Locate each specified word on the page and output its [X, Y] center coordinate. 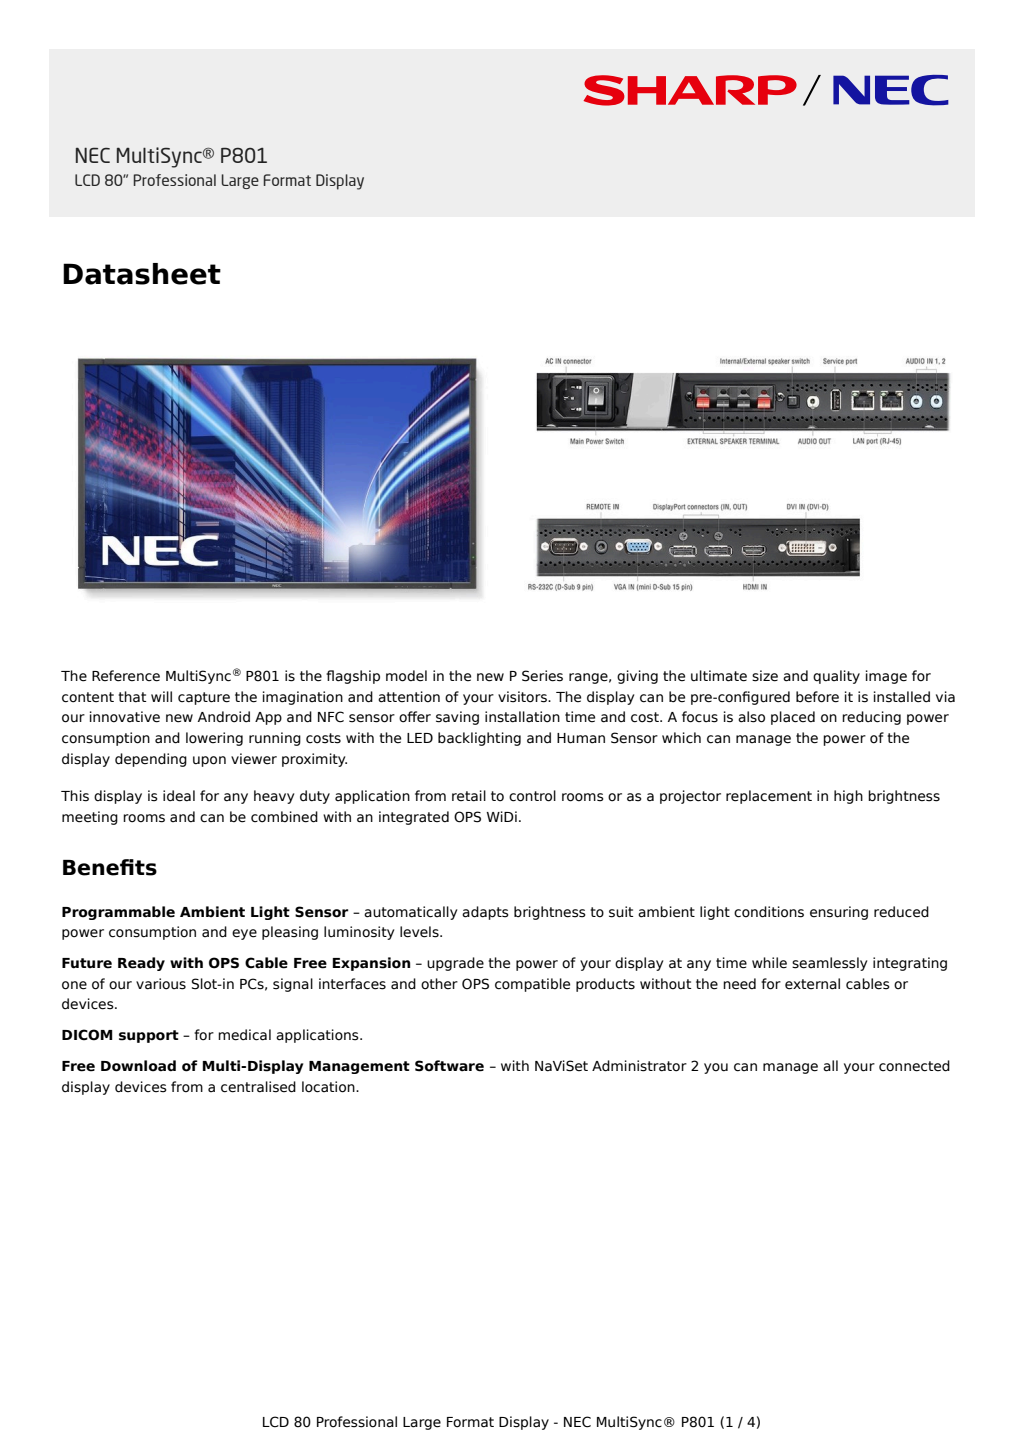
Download [138, 1066]
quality [836, 677]
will [161, 696]
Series [542, 676]
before [817, 697]
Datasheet [142, 274]
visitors [523, 697]
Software [449, 1066]
